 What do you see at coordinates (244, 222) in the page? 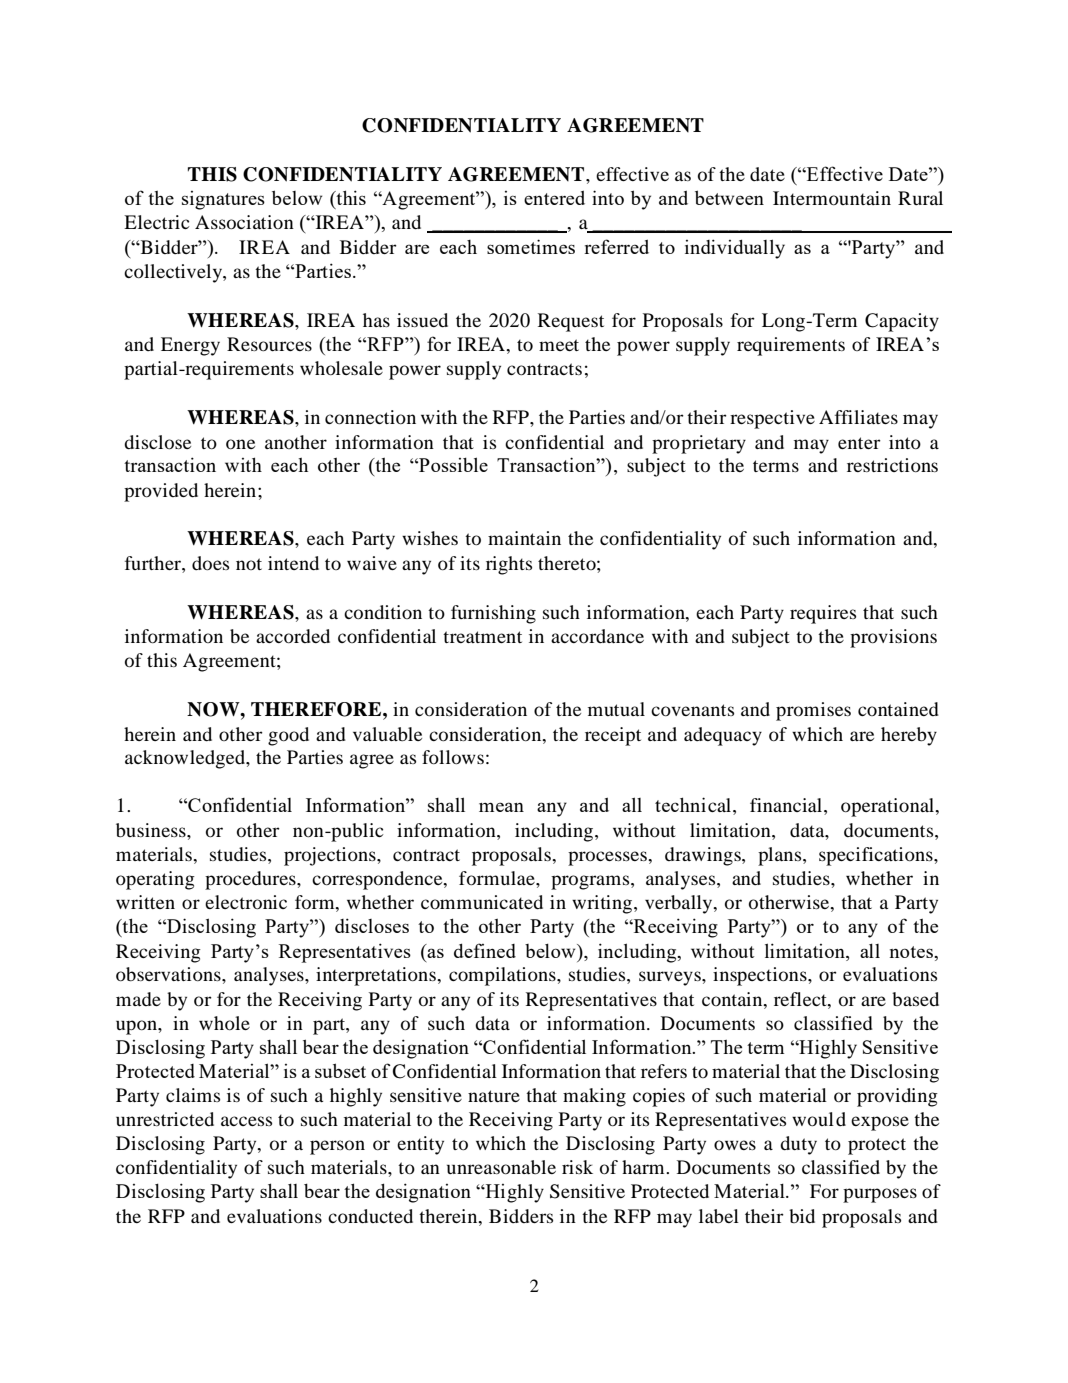
I see `Association` at bounding box center [244, 222].
